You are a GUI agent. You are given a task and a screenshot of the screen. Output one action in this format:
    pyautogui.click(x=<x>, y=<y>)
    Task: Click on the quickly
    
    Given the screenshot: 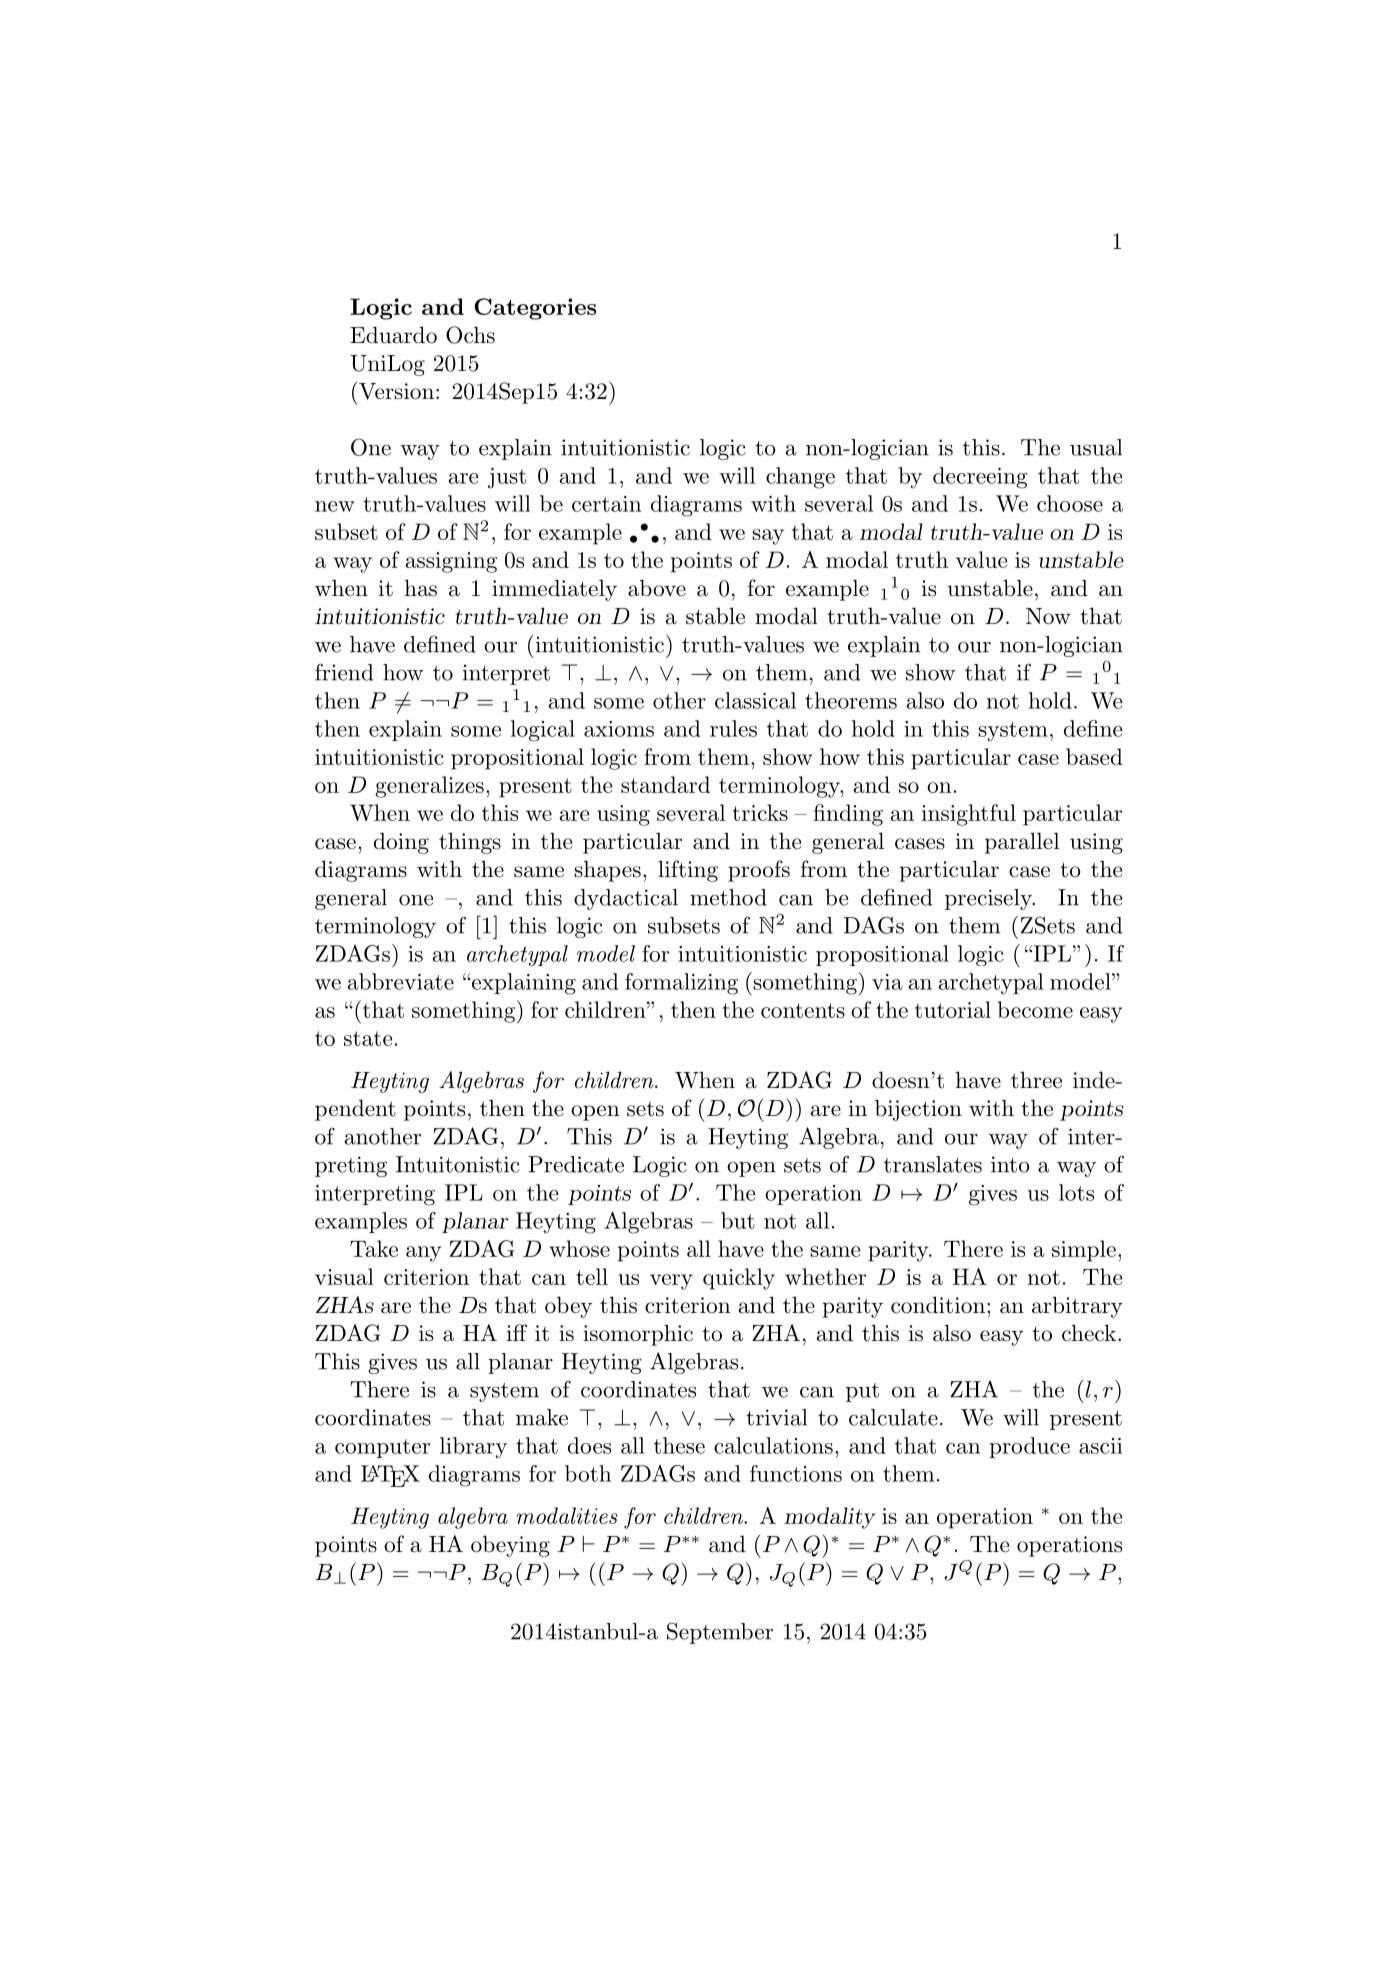 What is the action you would take?
    pyautogui.click(x=739, y=1279)
